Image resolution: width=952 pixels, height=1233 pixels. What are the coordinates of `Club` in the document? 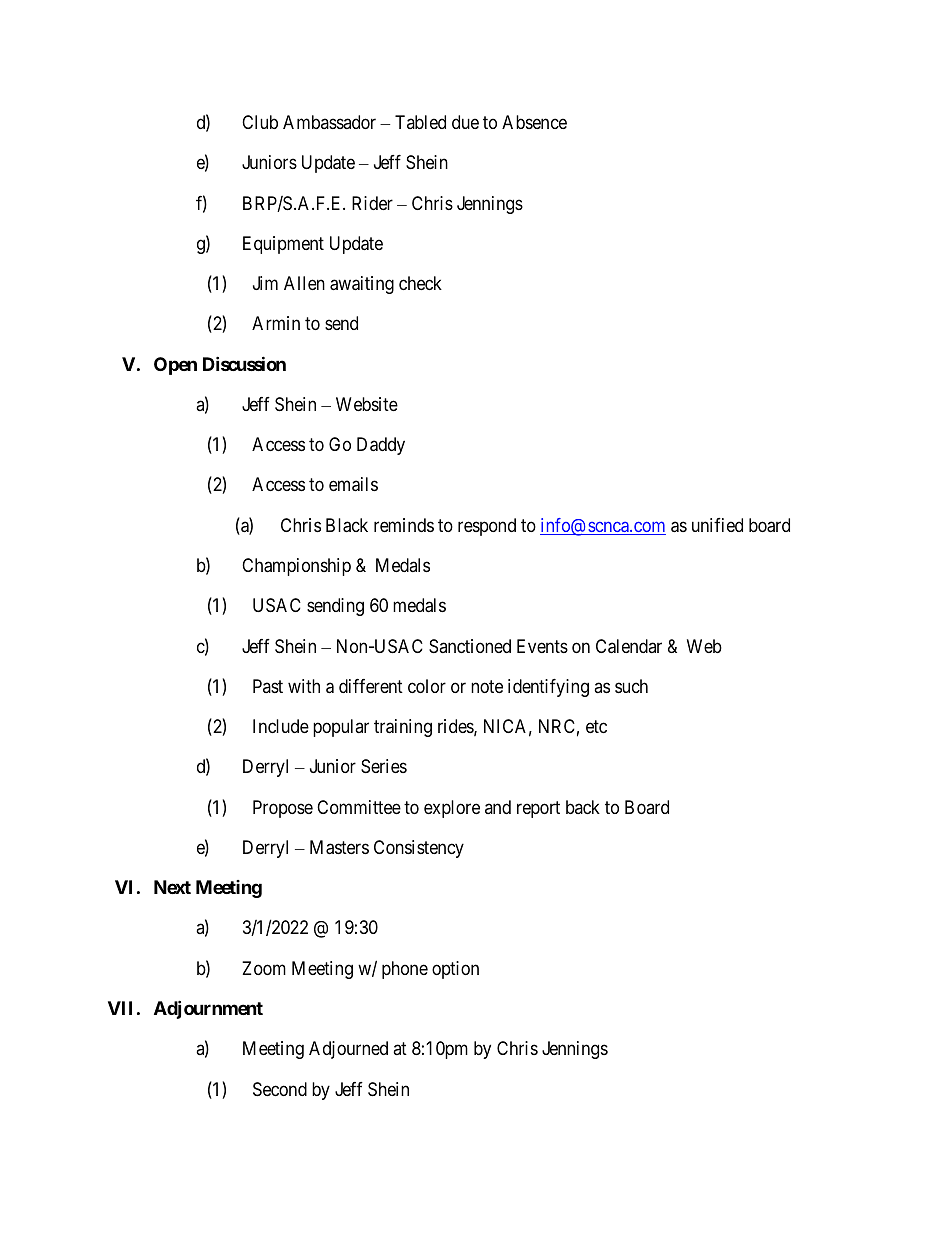 It's located at (260, 122).
